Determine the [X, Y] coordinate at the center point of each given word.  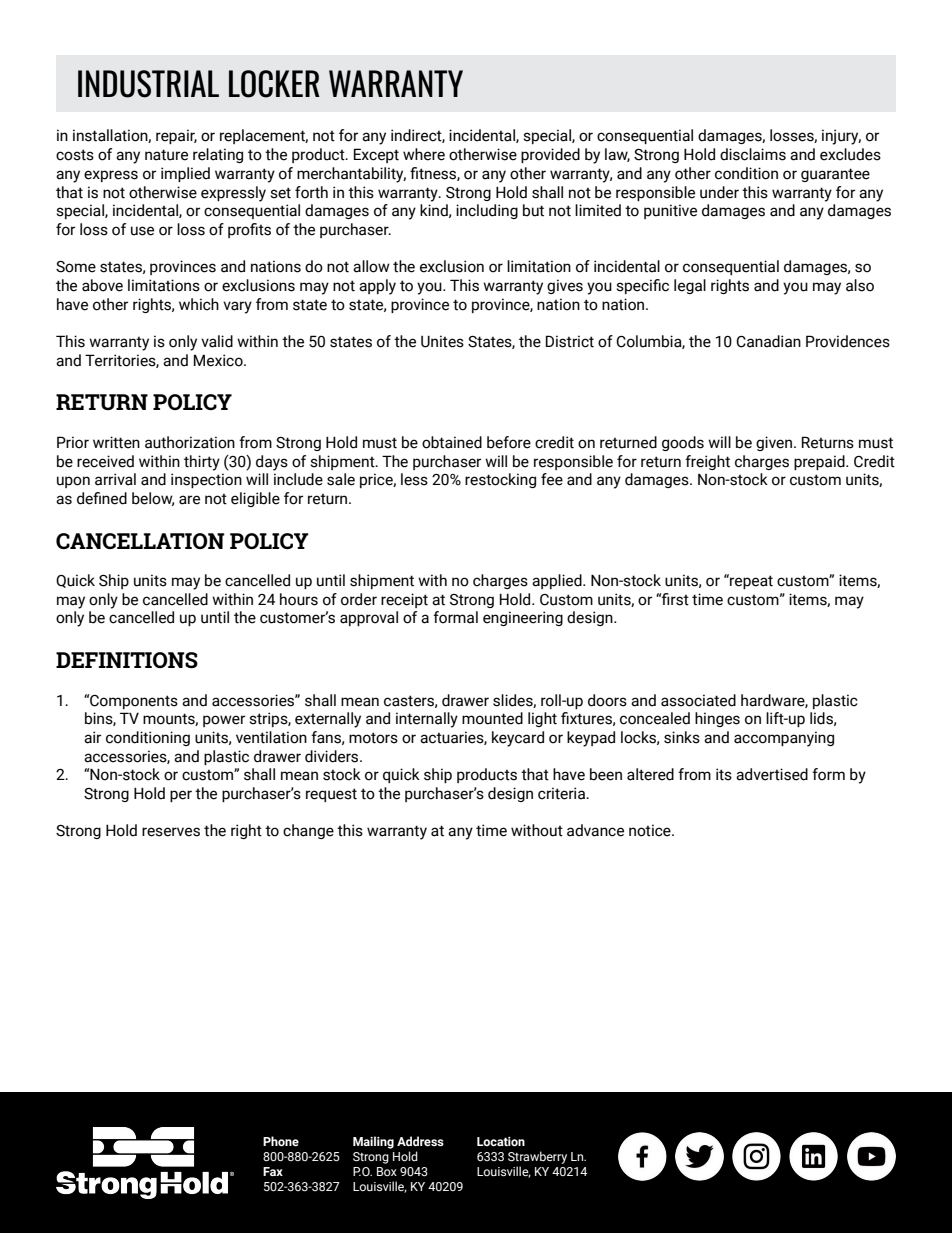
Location [501, 1141]
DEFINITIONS [127, 660]
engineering [523, 618]
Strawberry [537, 1157]
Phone [281, 1141]
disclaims [753, 154]
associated [698, 700]
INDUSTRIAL [148, 84]
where [424, 154]
